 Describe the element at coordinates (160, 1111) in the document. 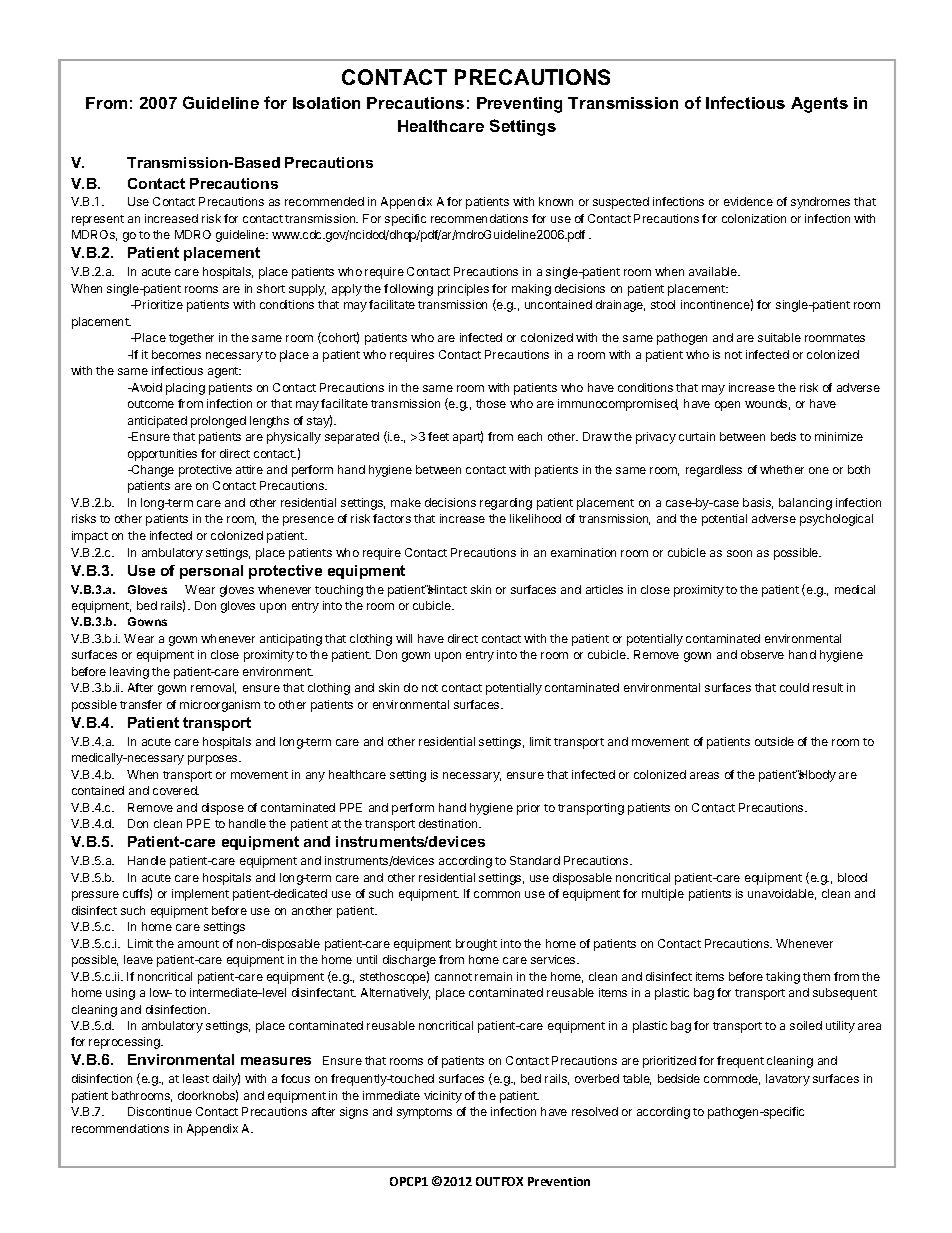

I see `Discontinue` at that location.
